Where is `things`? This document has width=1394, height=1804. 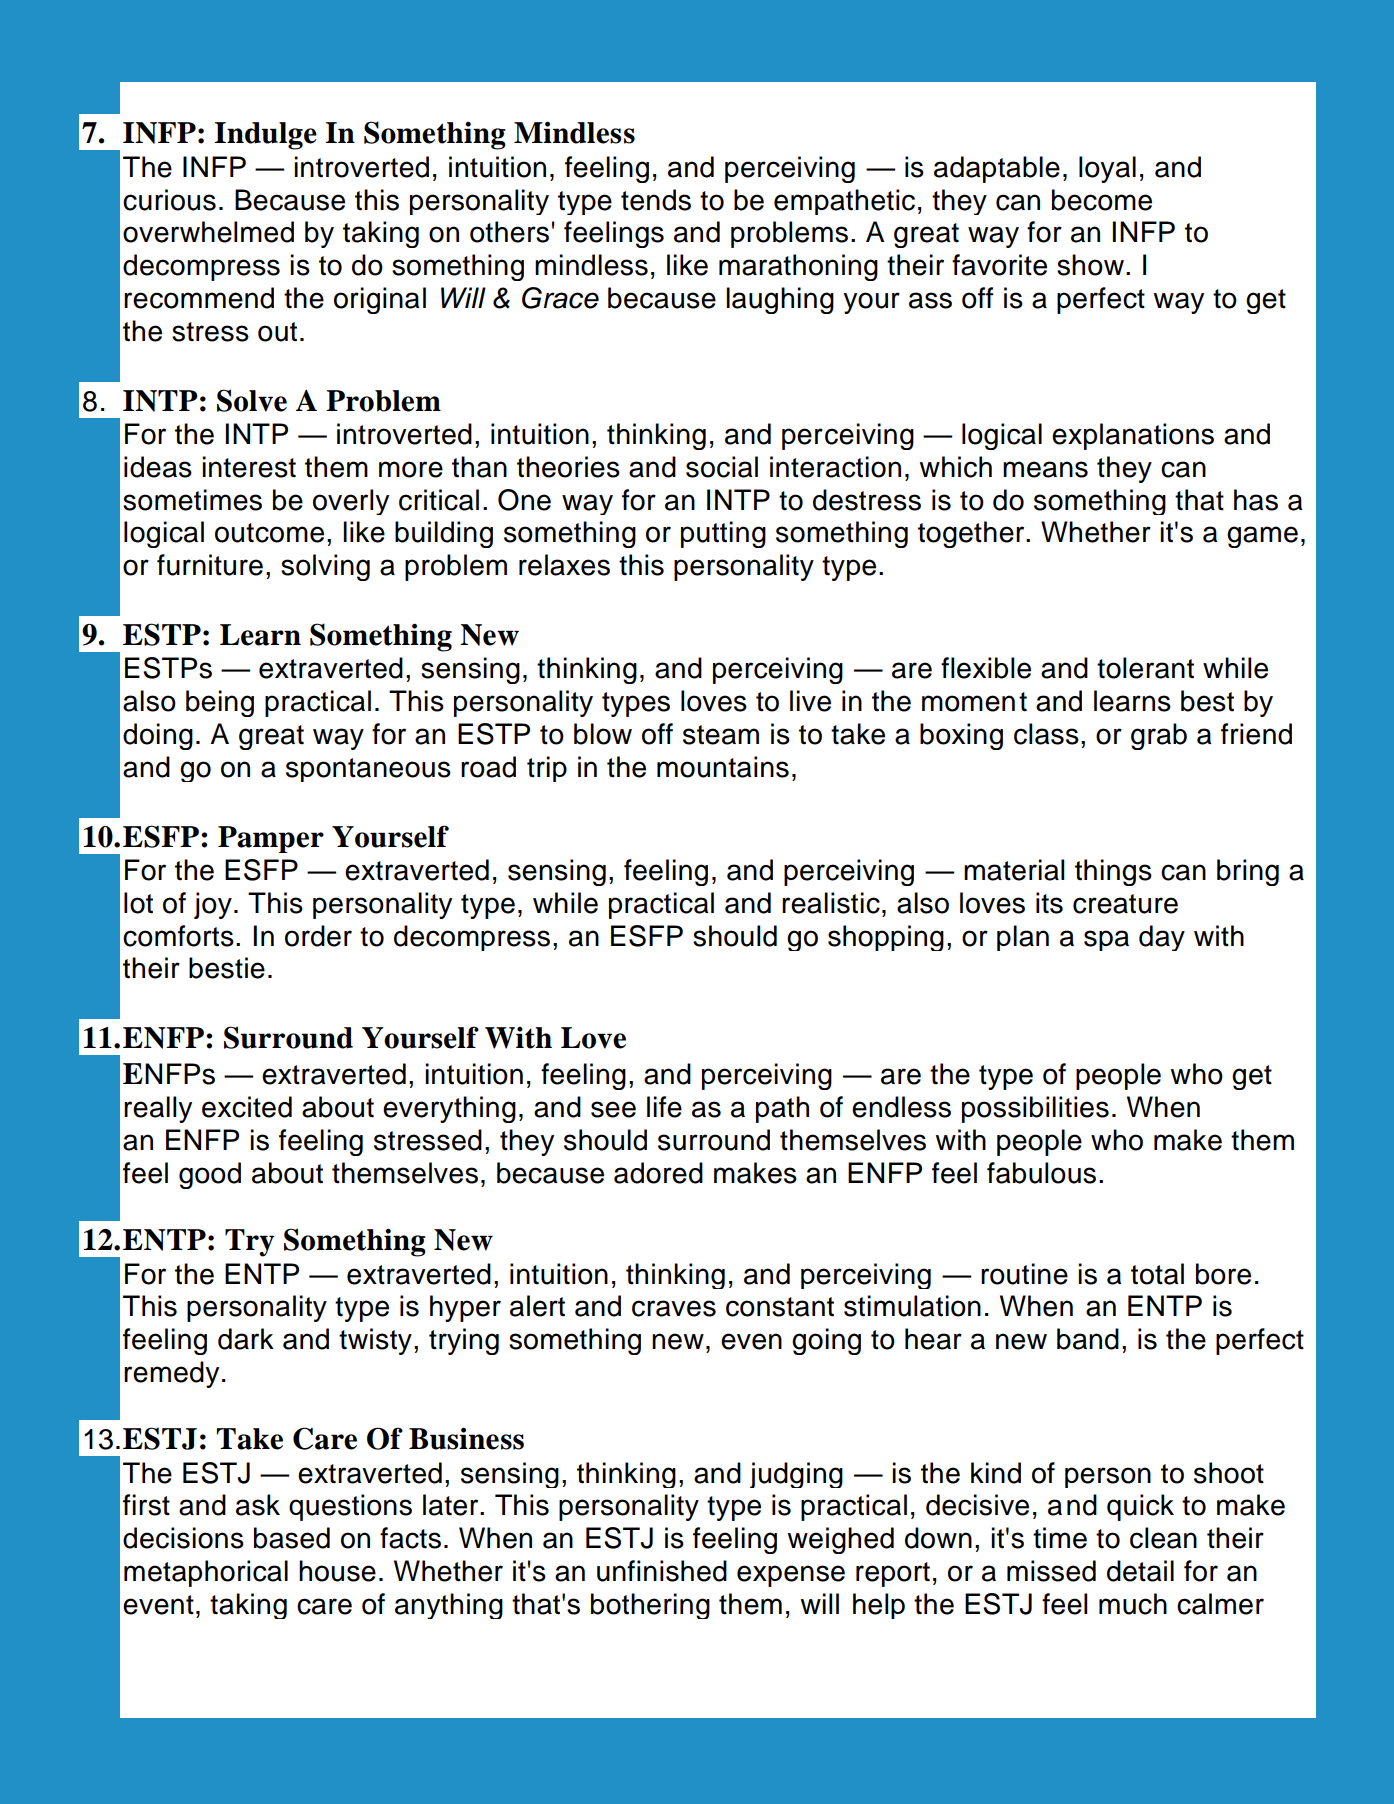 things is located at coordinates (1113, 872).
